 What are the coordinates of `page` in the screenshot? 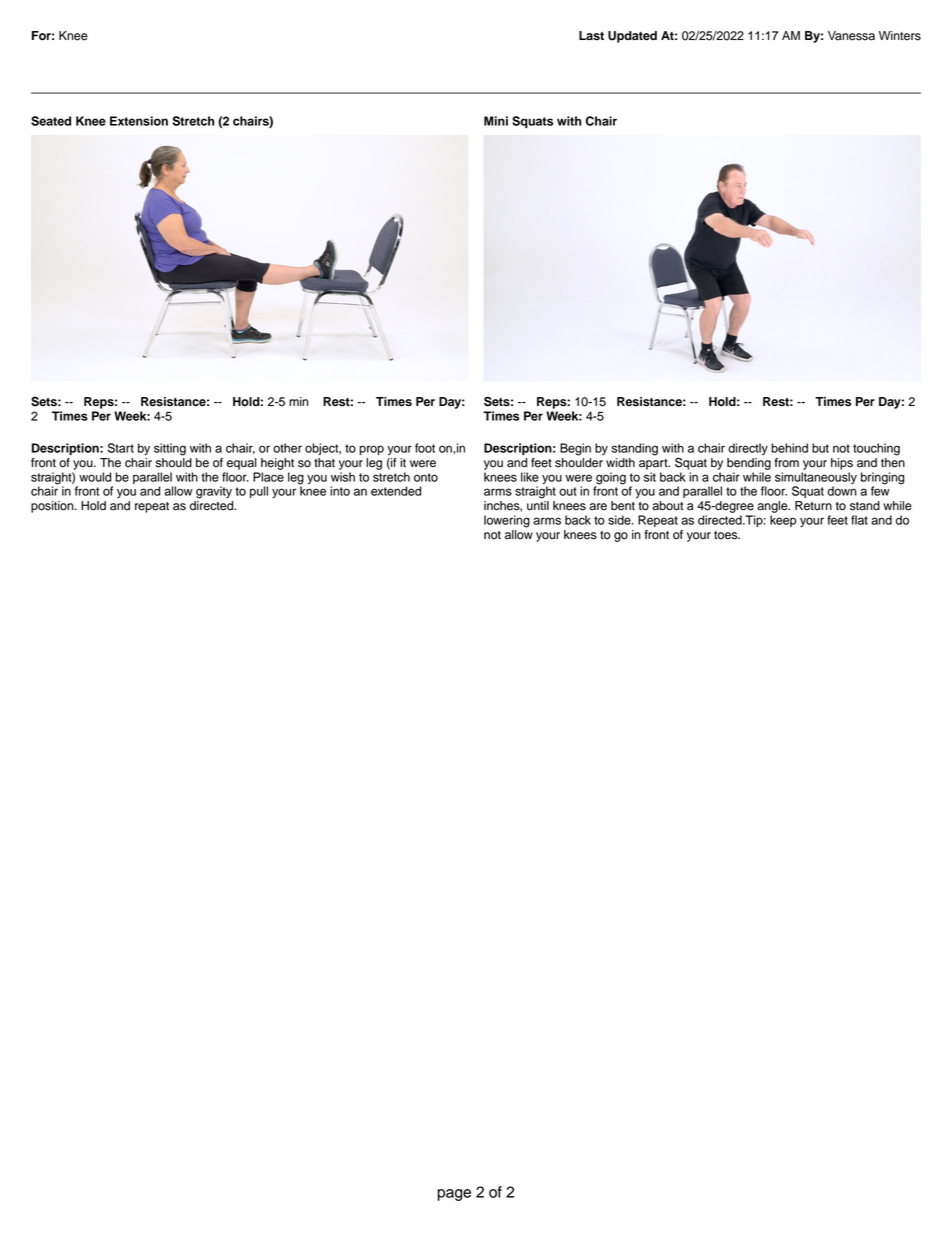 It's located at (454, 1195).
